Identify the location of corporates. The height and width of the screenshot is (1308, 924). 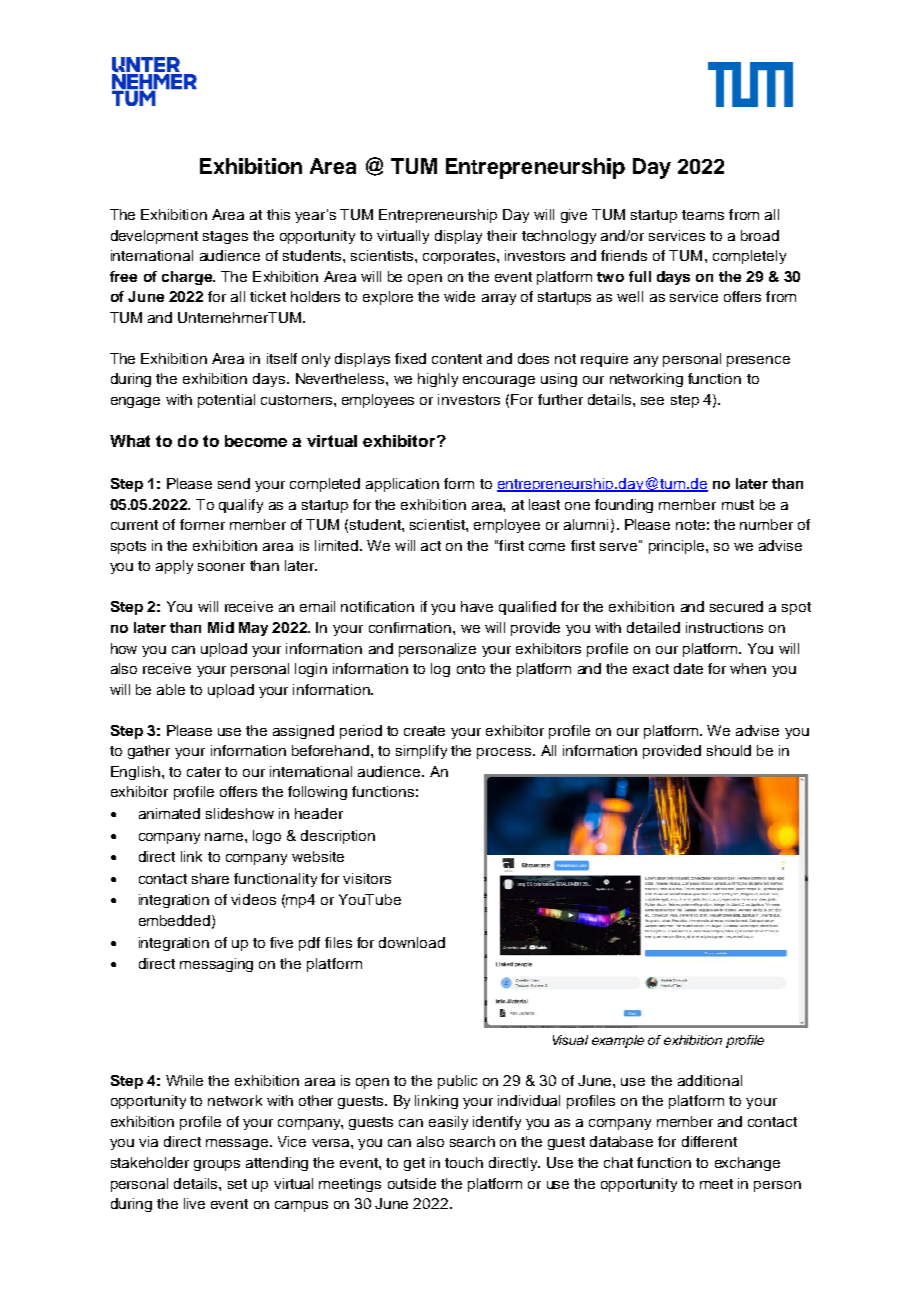
(460, 257).
